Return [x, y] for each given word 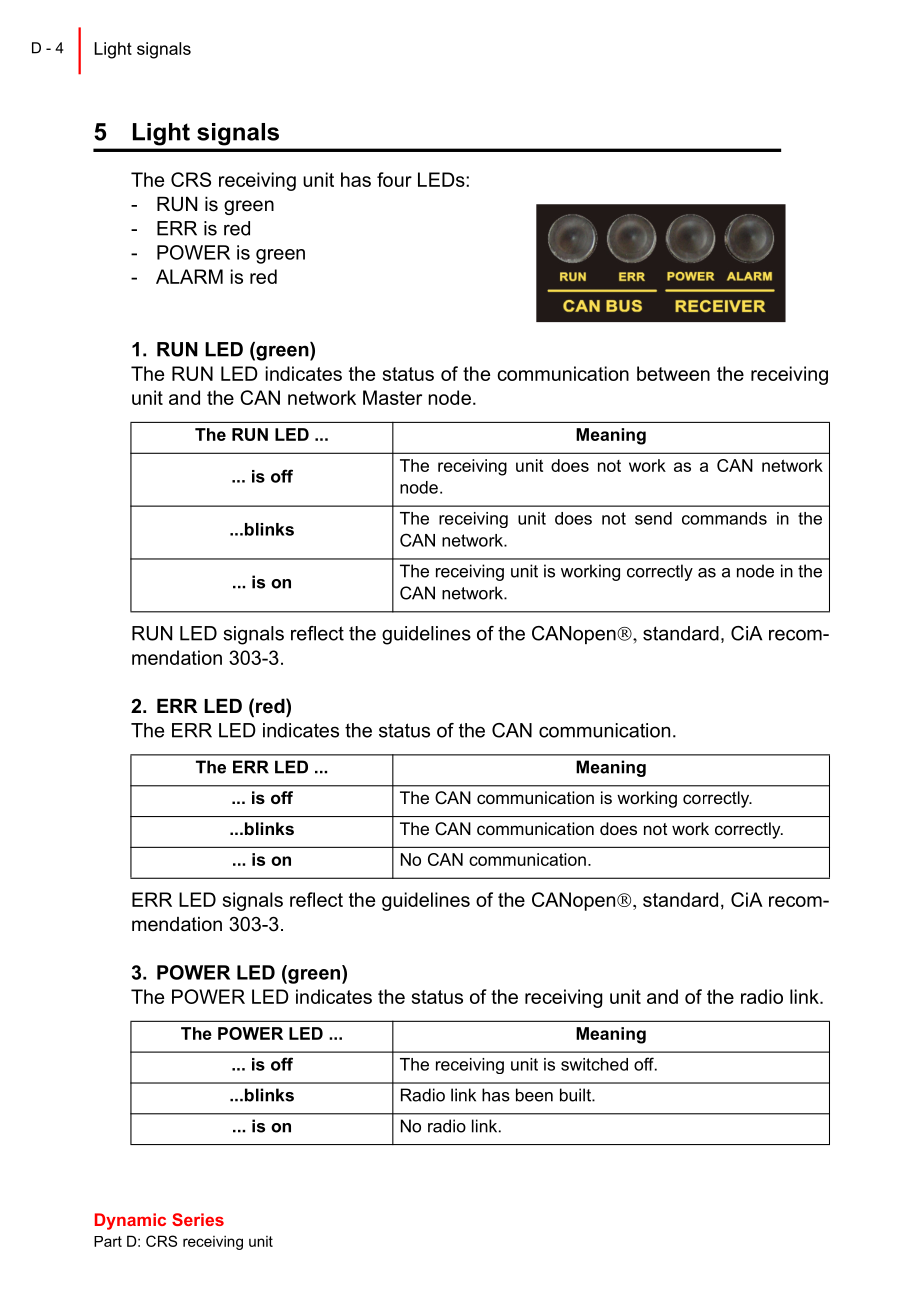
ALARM [189, 276]
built [576, 1095]
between [673, 373]
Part [108, 1241]
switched [594, 1064]
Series [198, 1219]
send [653, 518]
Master [392, 397]
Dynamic [130, 1221]
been [534, 1095]
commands [724, 518]
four [394, 179]
